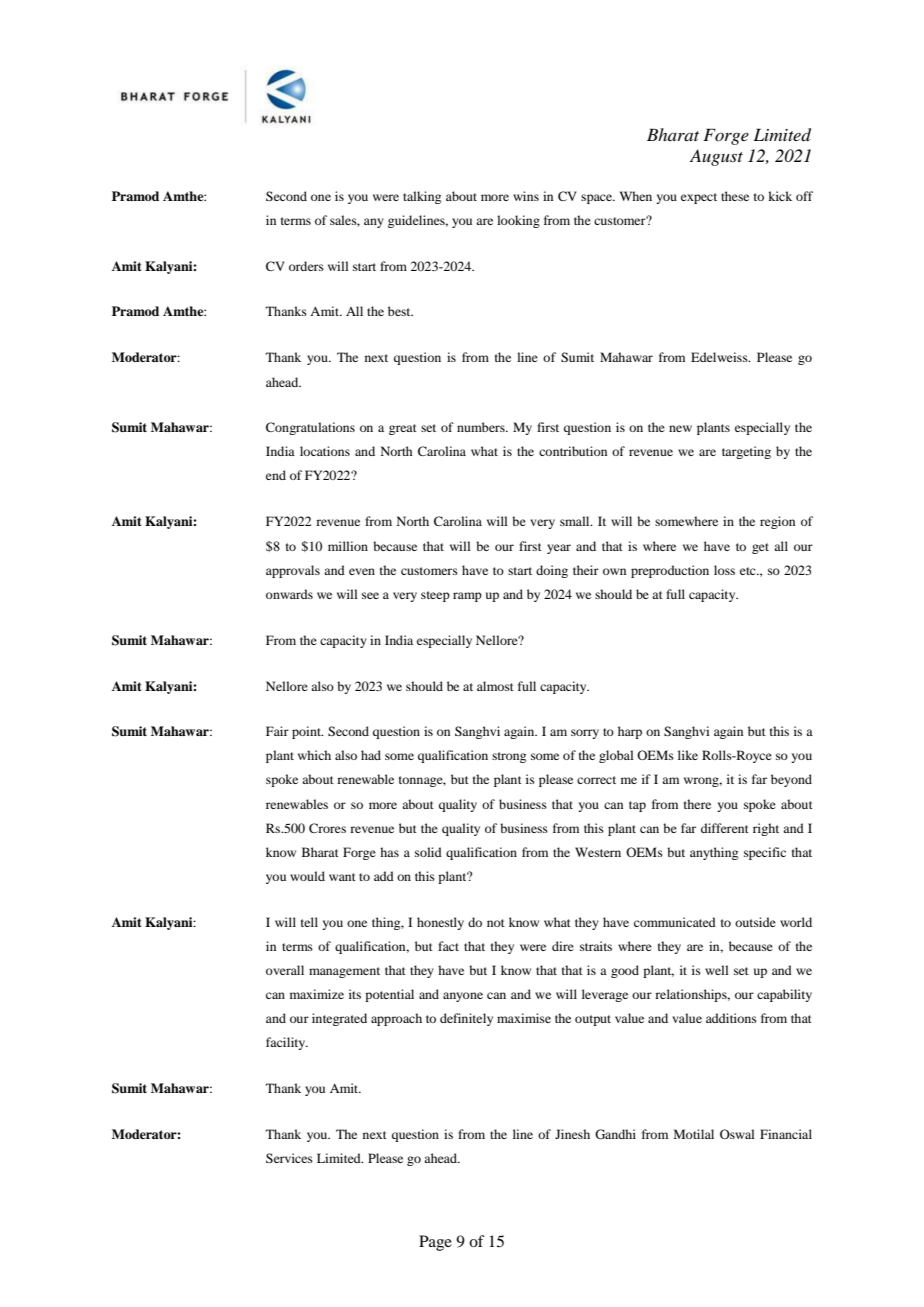 The height and width of the screenshot is (1307, 924). Describe the element at coordinates (289, 1158) in the screenshot. I see `Services` at that location.
